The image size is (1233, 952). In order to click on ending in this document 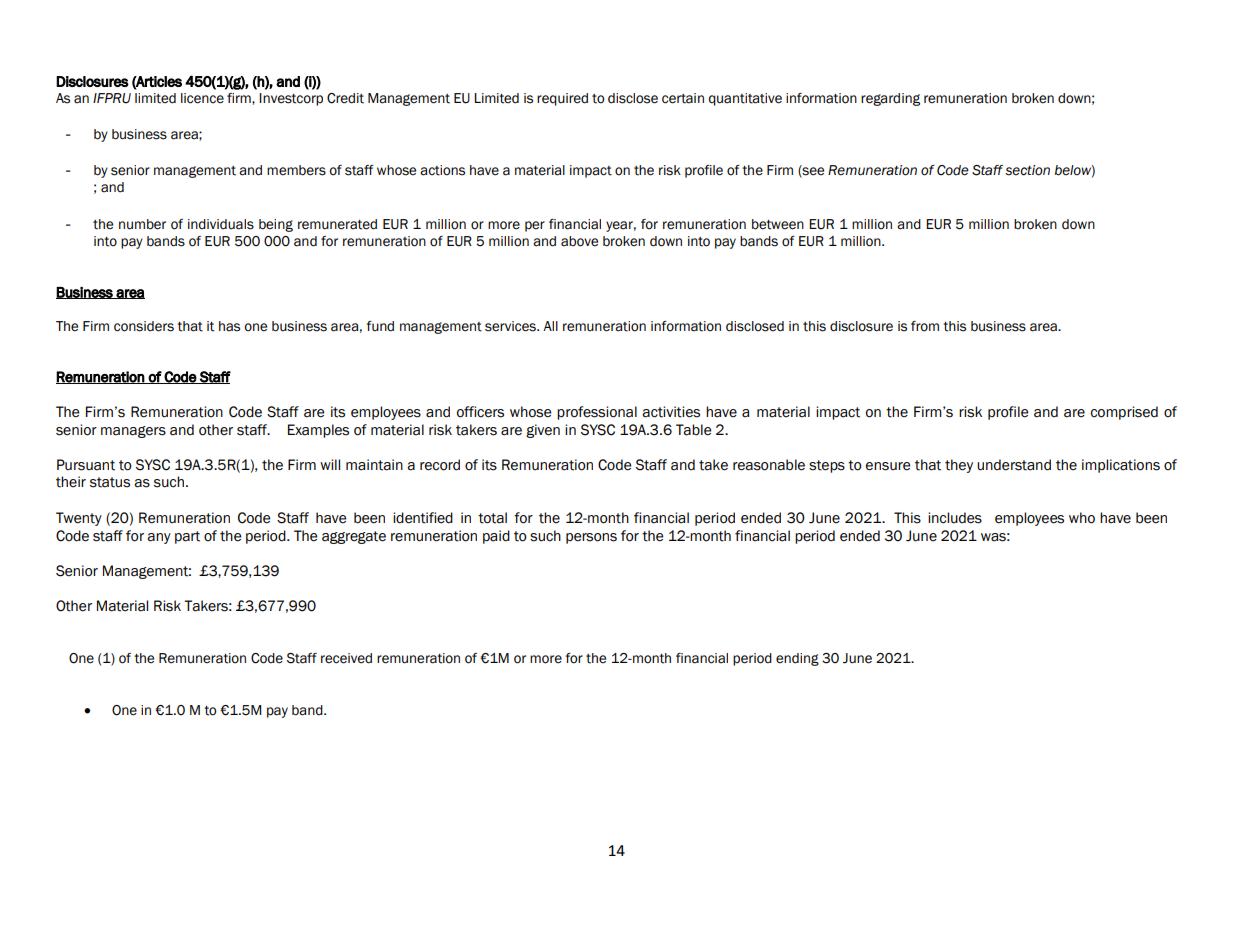, I will do `click(797, 659)`.
